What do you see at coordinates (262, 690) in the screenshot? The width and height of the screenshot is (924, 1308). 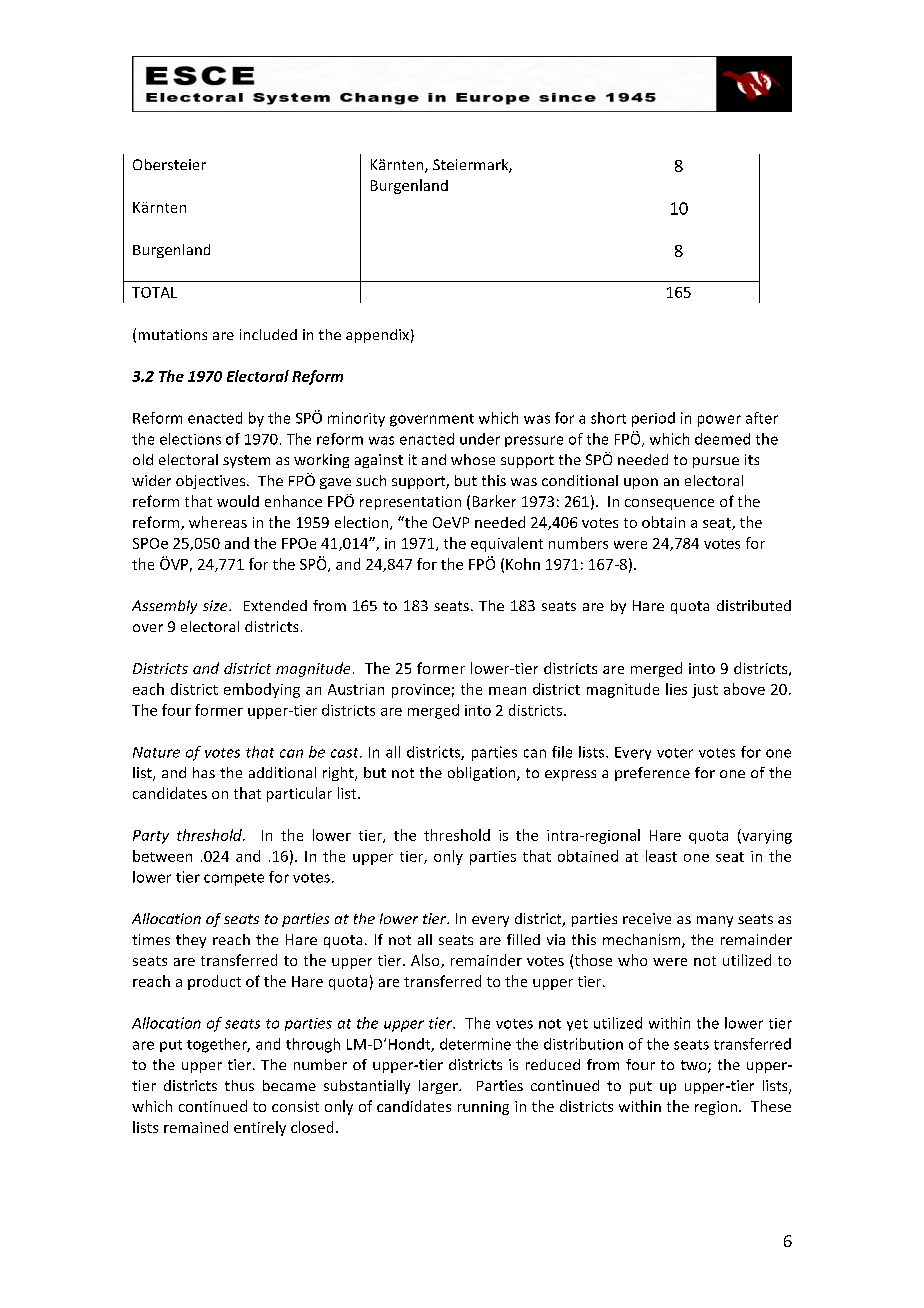 I see `embodying` at bounding box center [262, 690].
